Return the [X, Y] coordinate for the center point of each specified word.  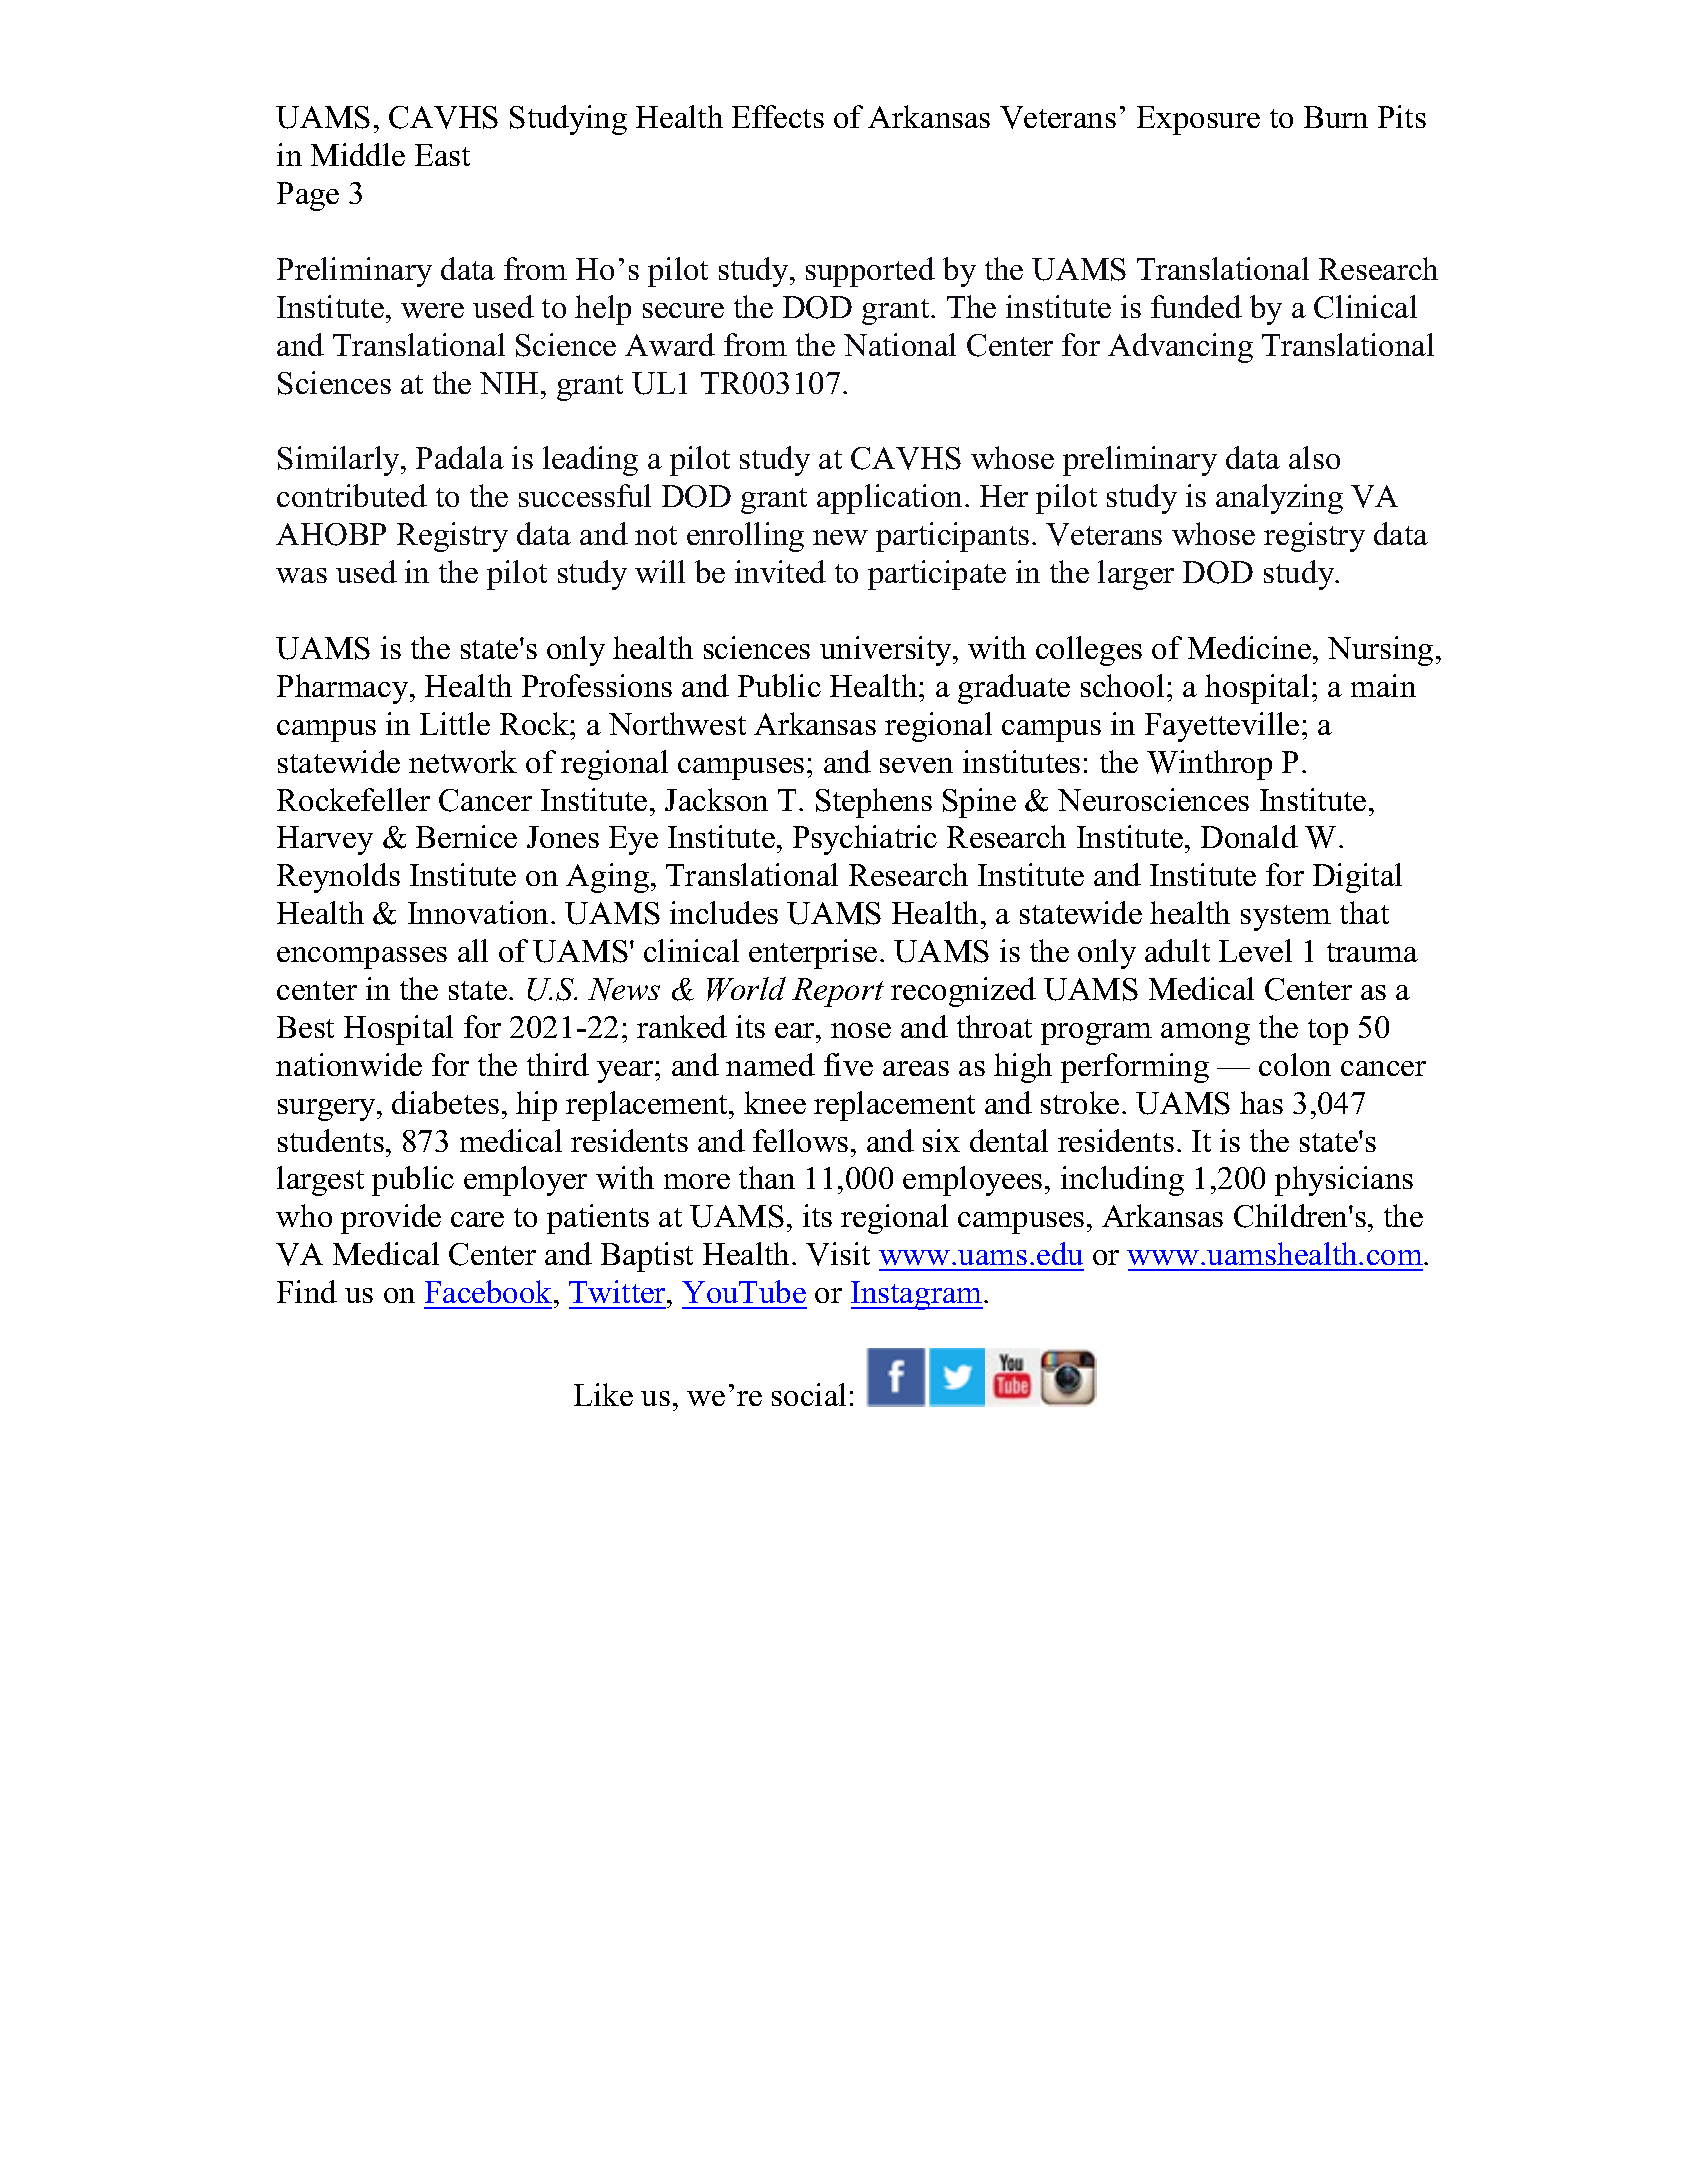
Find [307, 1291]
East [442, 155]
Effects [778, 116]
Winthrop [1209, 765]
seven [916, 765]
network [463, 761]
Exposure [1198, 120]
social [809, 1394]
